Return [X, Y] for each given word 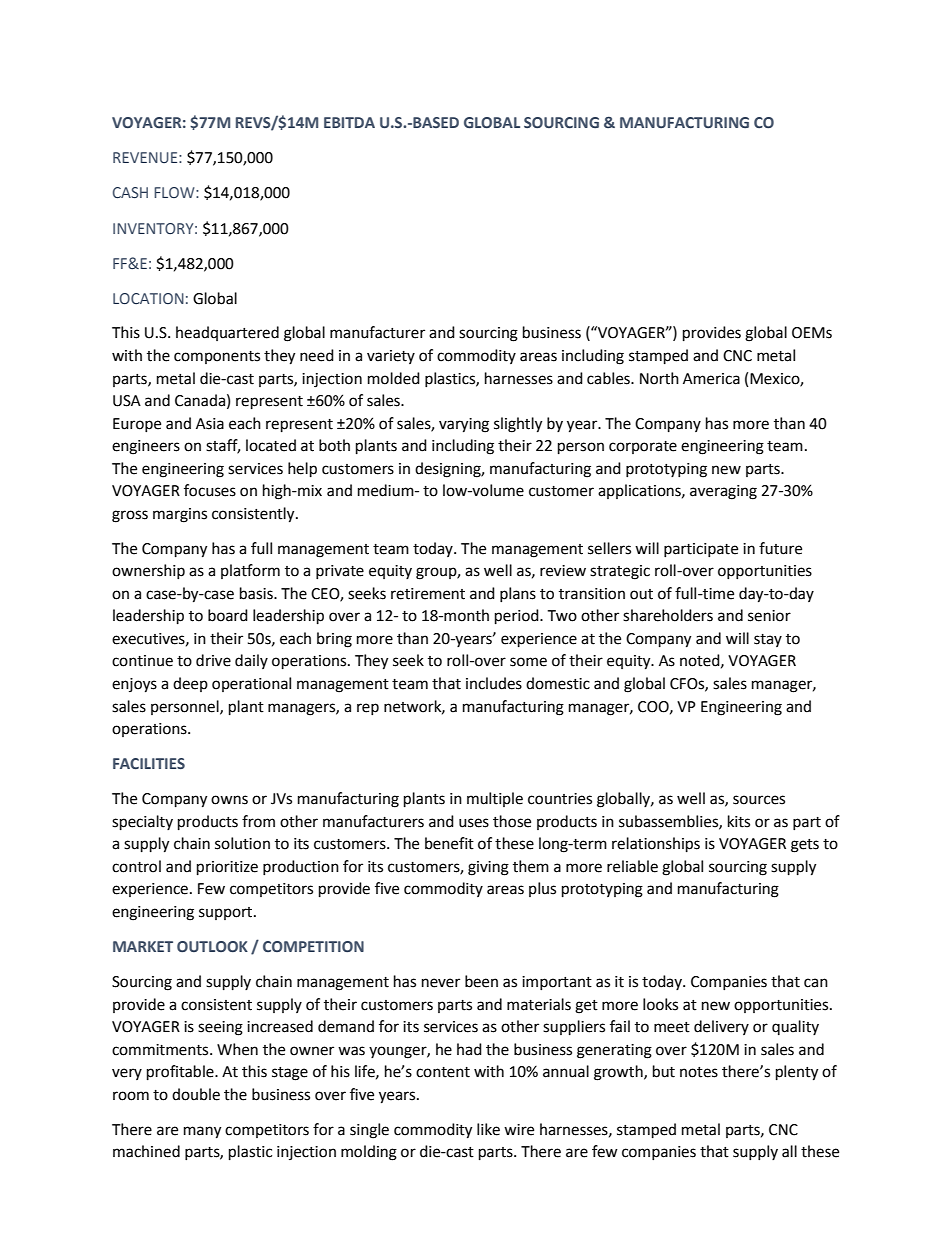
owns [229, 800]
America [711, 379]
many [202, 1132]
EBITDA [349, 122]
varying [464, 425]
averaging [723, 492]
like [488, 1129]
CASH [130, 192]
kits [739, 821]
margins [180, 515]
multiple [495, 799]
